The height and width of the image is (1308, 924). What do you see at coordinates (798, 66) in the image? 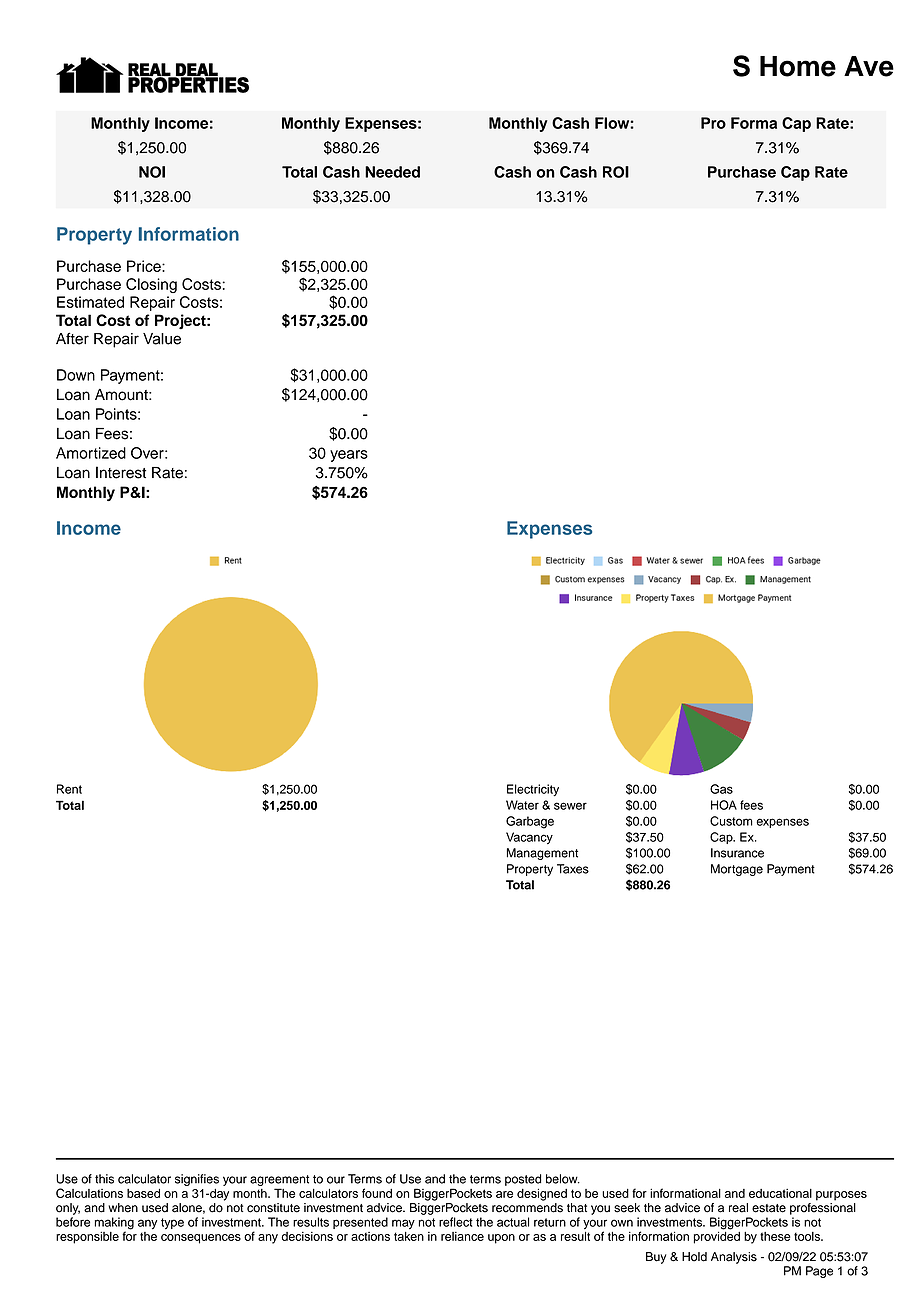
I see `Home` at bounding box center [798, 66].
